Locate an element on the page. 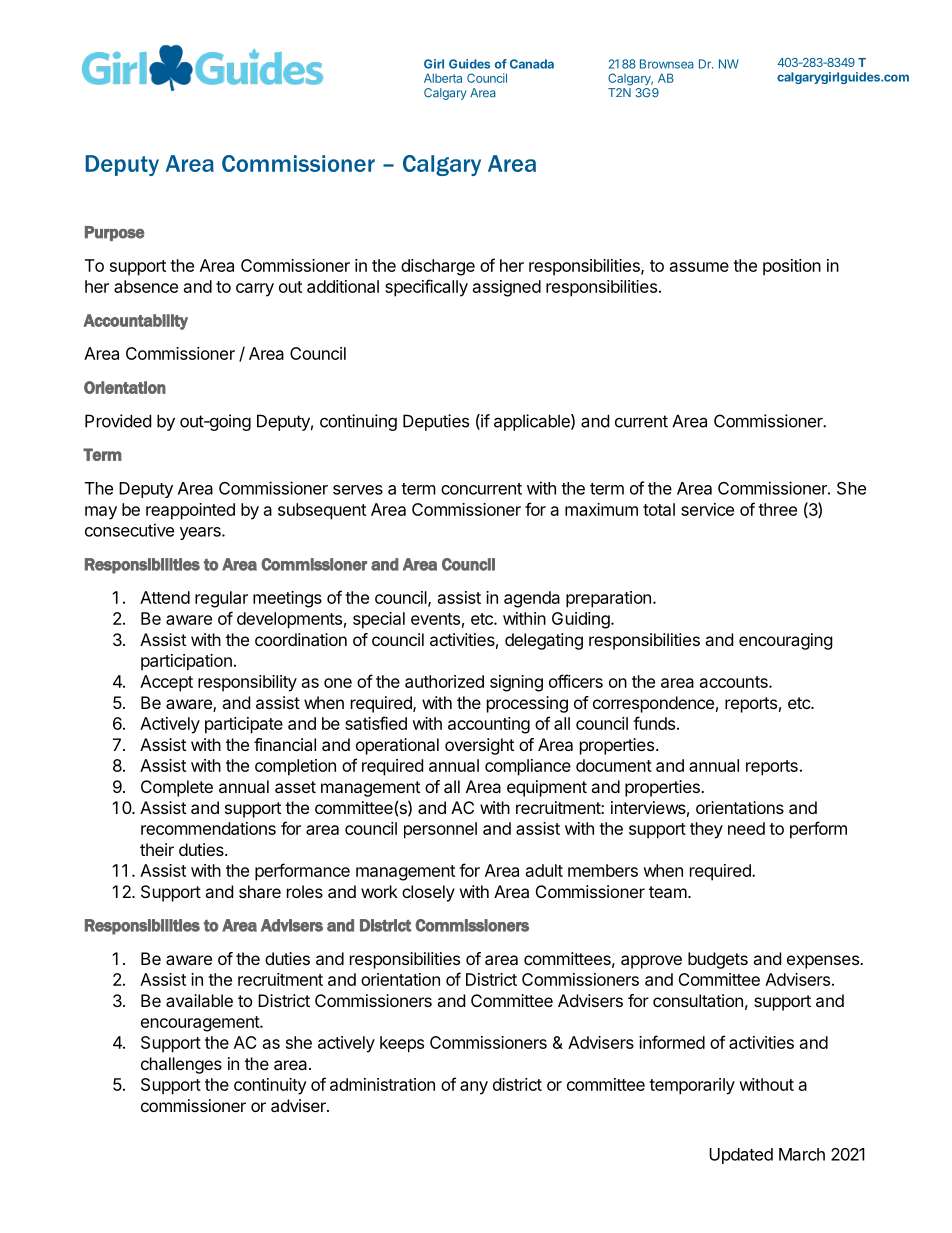  Attend is located at coordinates (165, 597).
